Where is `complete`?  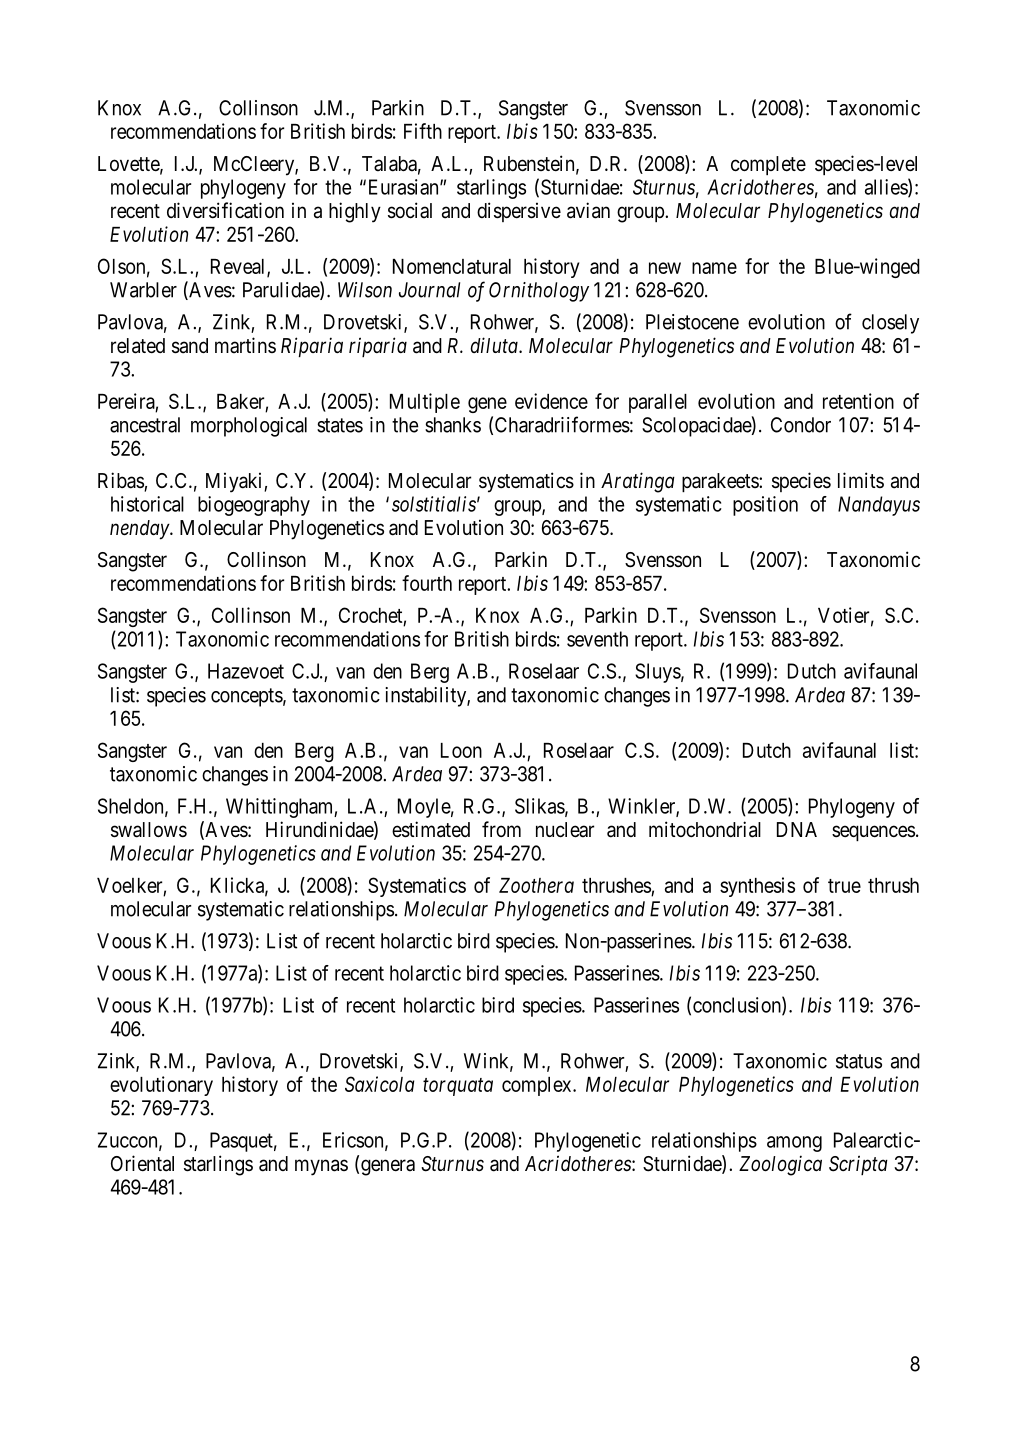 complete is located at coordinates (768, 165).
